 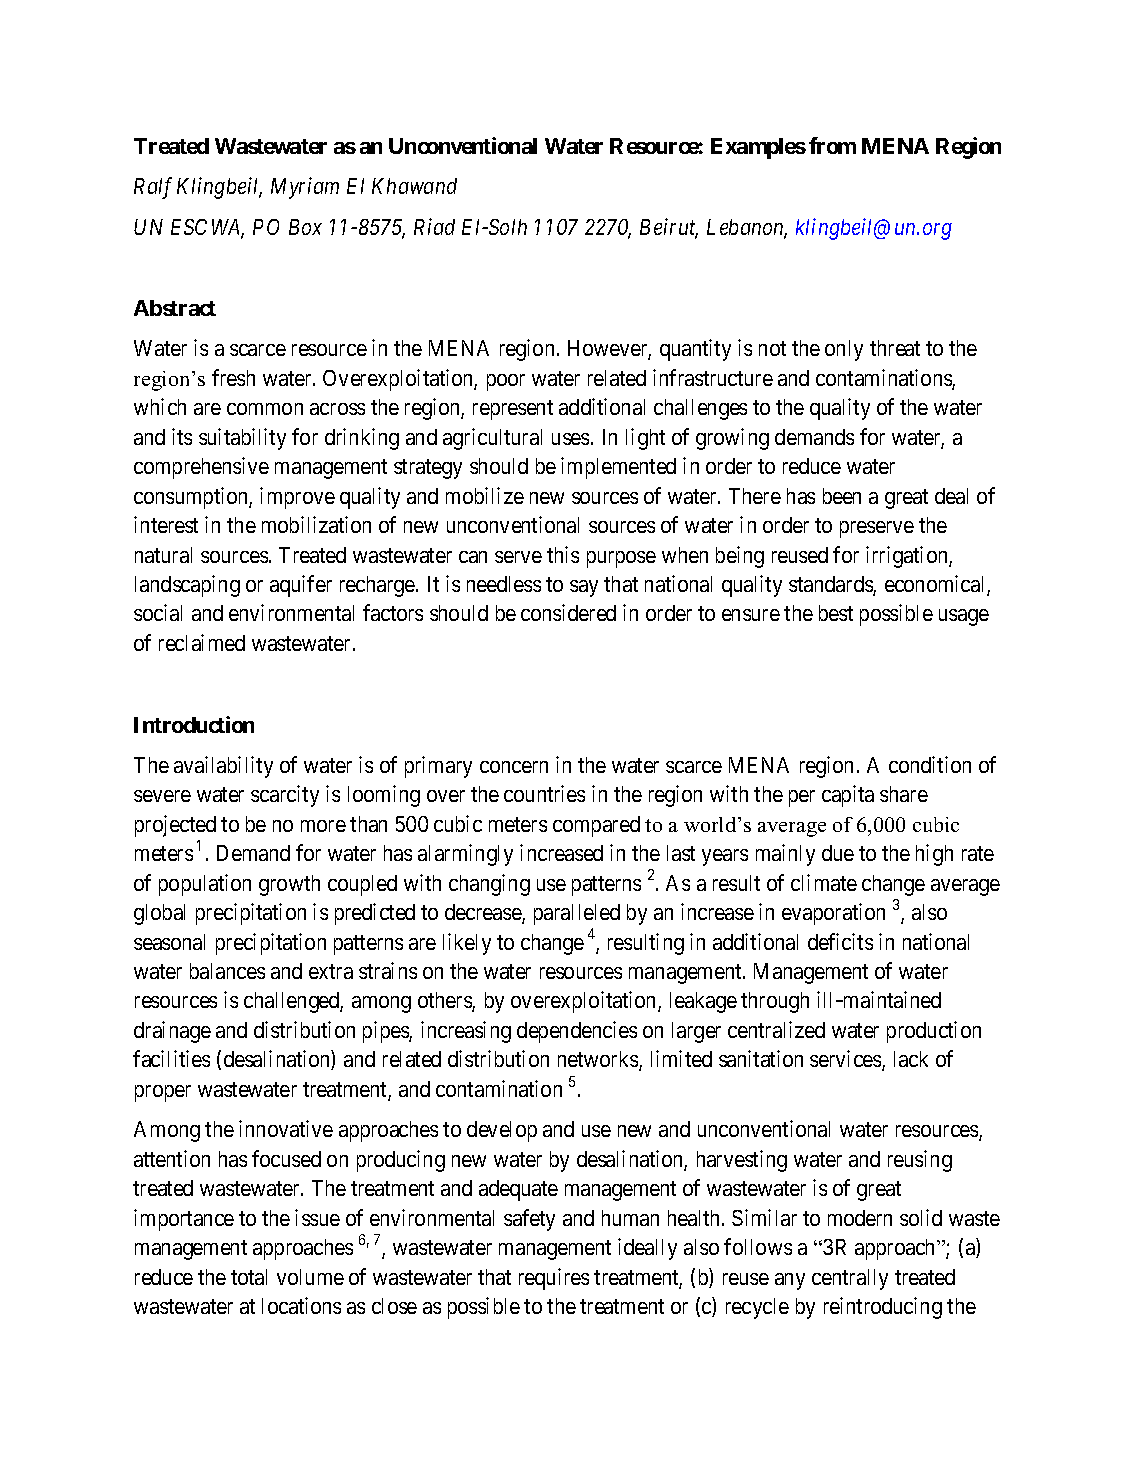 What do you see at coordinates (850, 1279) in the page?
I see `centrally` at bounding box center [850, 1279].
